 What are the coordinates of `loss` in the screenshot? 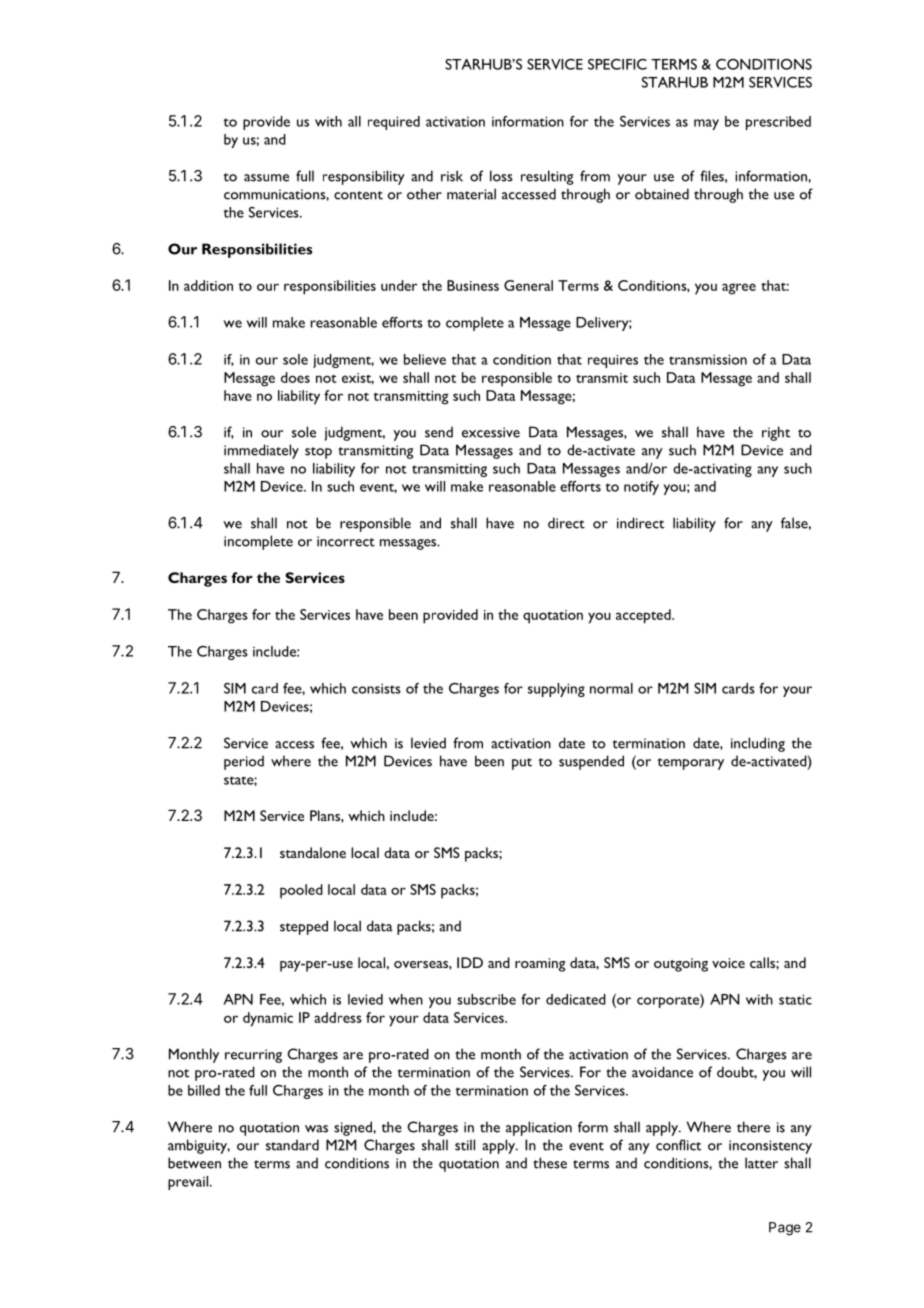 It's located at (501, 176).
